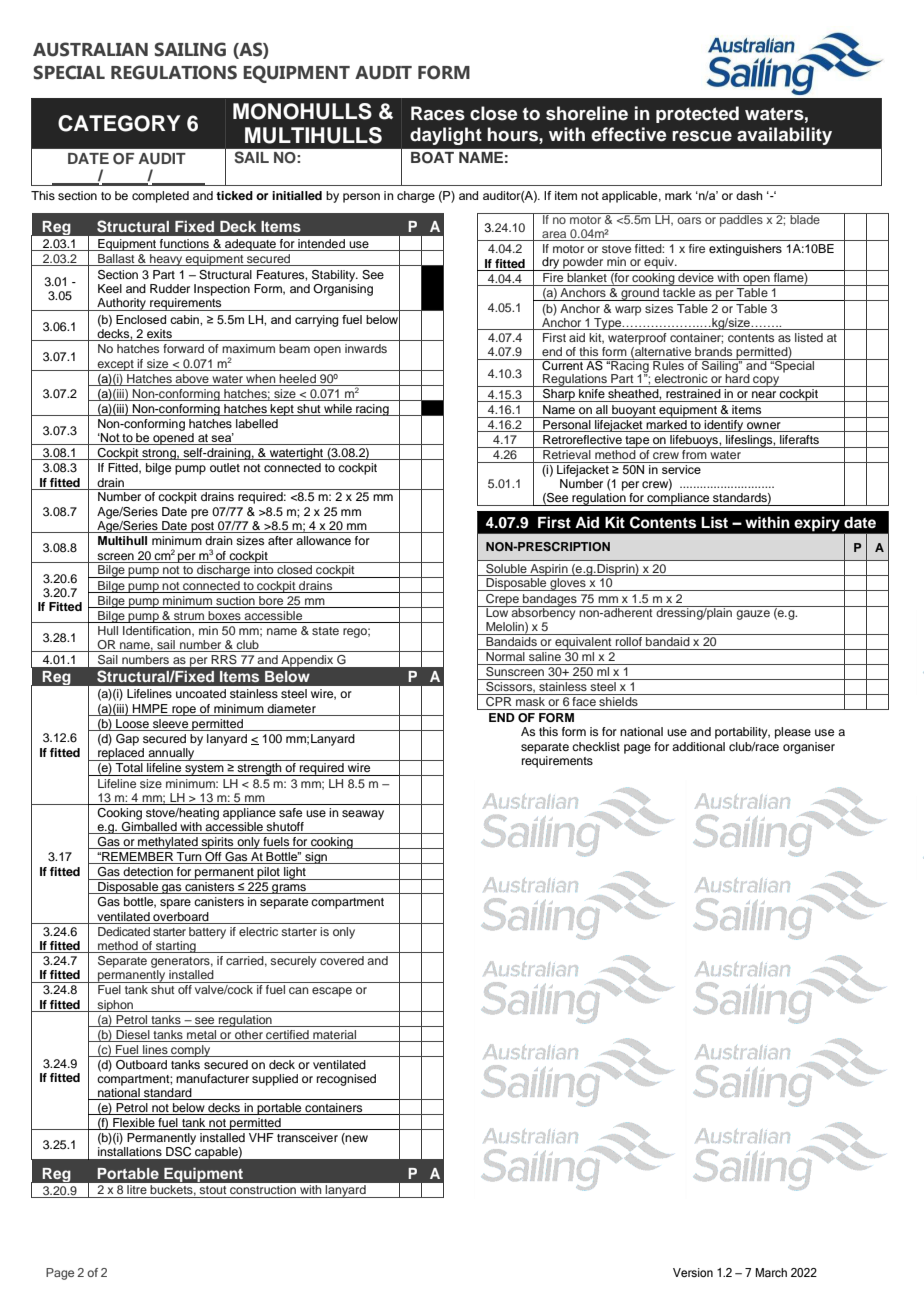 This page has height=1307, width=924. Describe the element at coordinates (134, 1124) in the page. I see `Flexible` at that location.
